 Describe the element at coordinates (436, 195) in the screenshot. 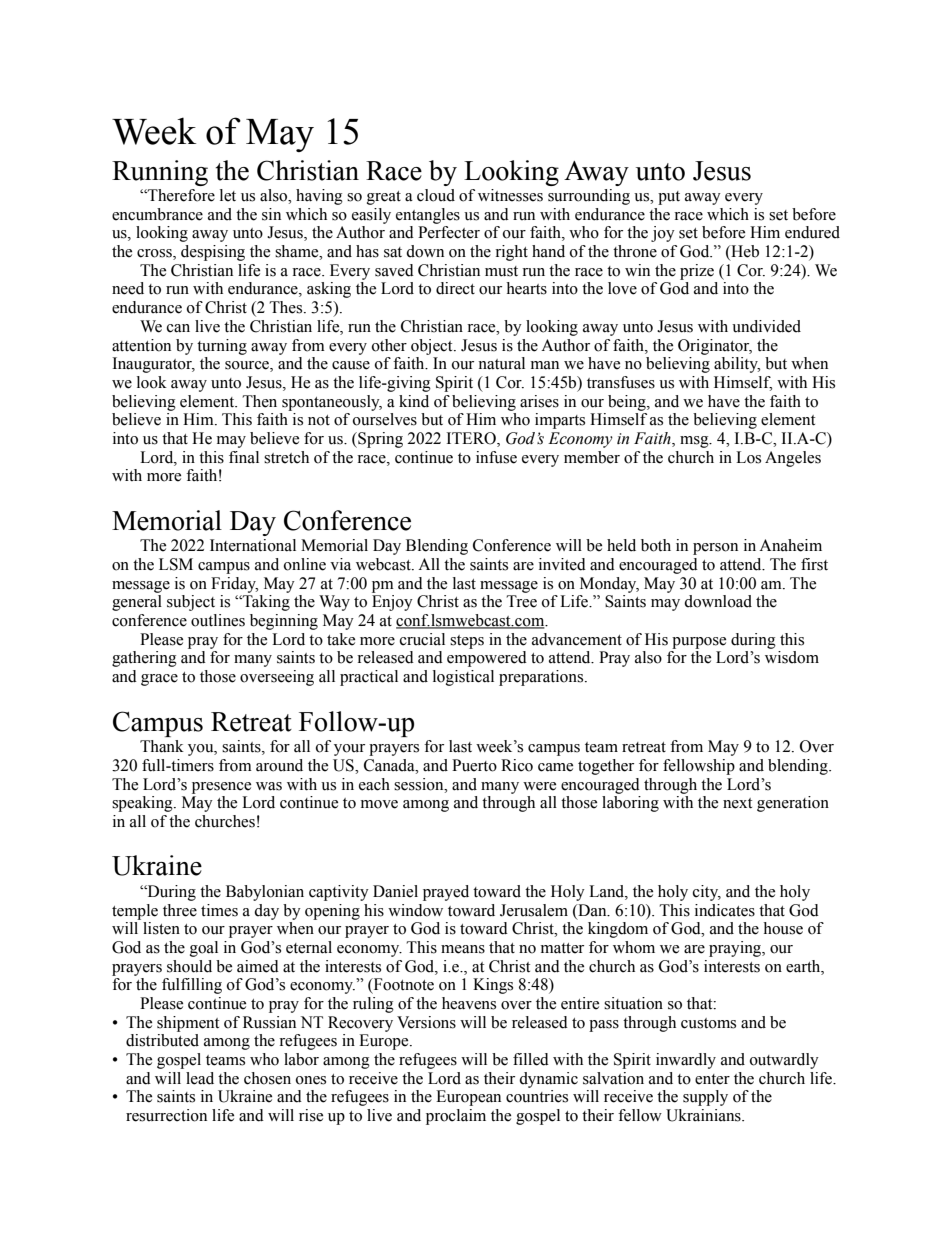

I see `cloud` at that location.
